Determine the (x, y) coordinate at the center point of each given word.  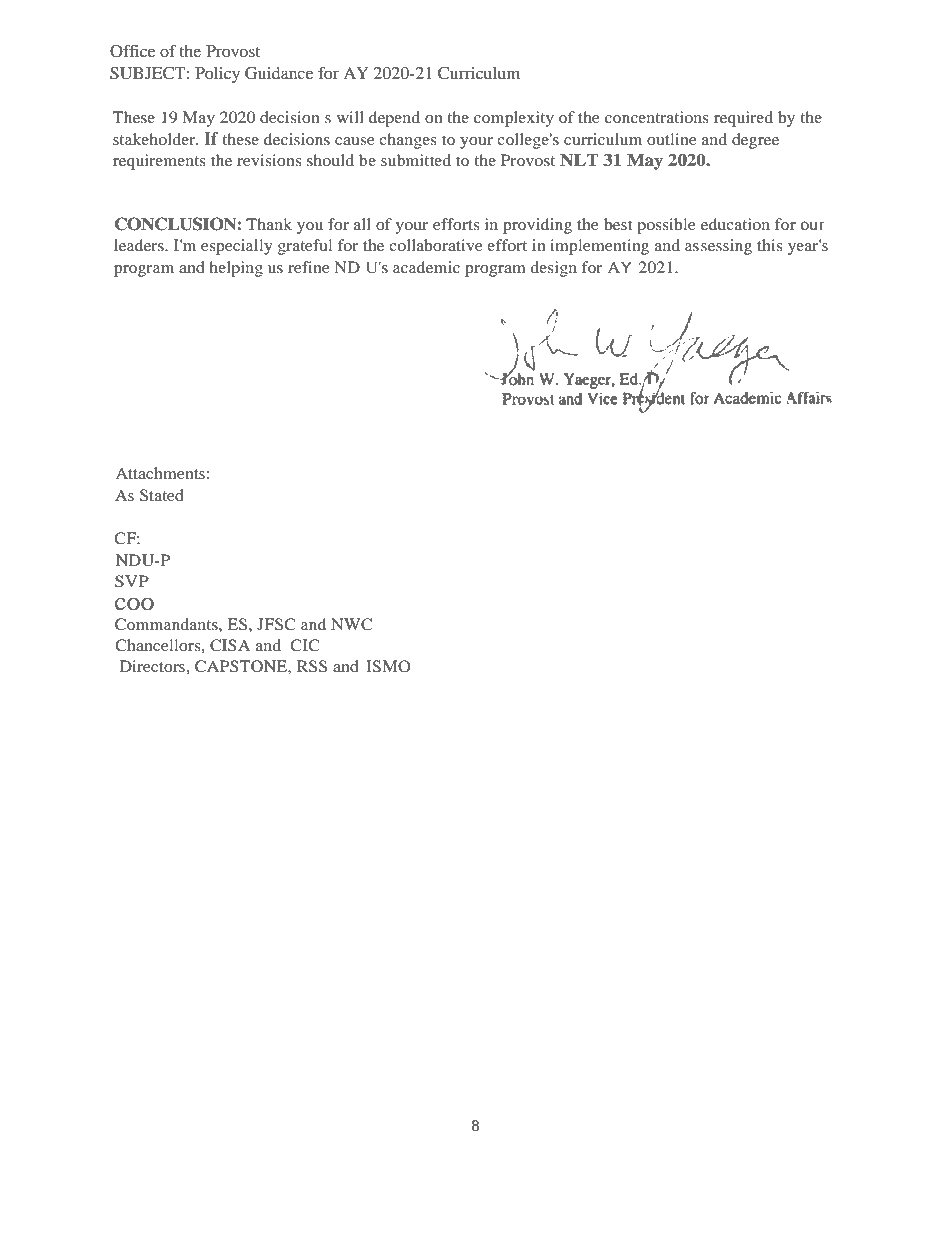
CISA (230, 645)
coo (134, 604)
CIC (305, 645)
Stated (162, 495)
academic (426, 267)
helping (236, 269)
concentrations (656, 117)
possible (666, 226)
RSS (312, 666)
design (553, 269)
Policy (217, 75)
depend (394, 119)
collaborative (436, 245)
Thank (269, 224)
